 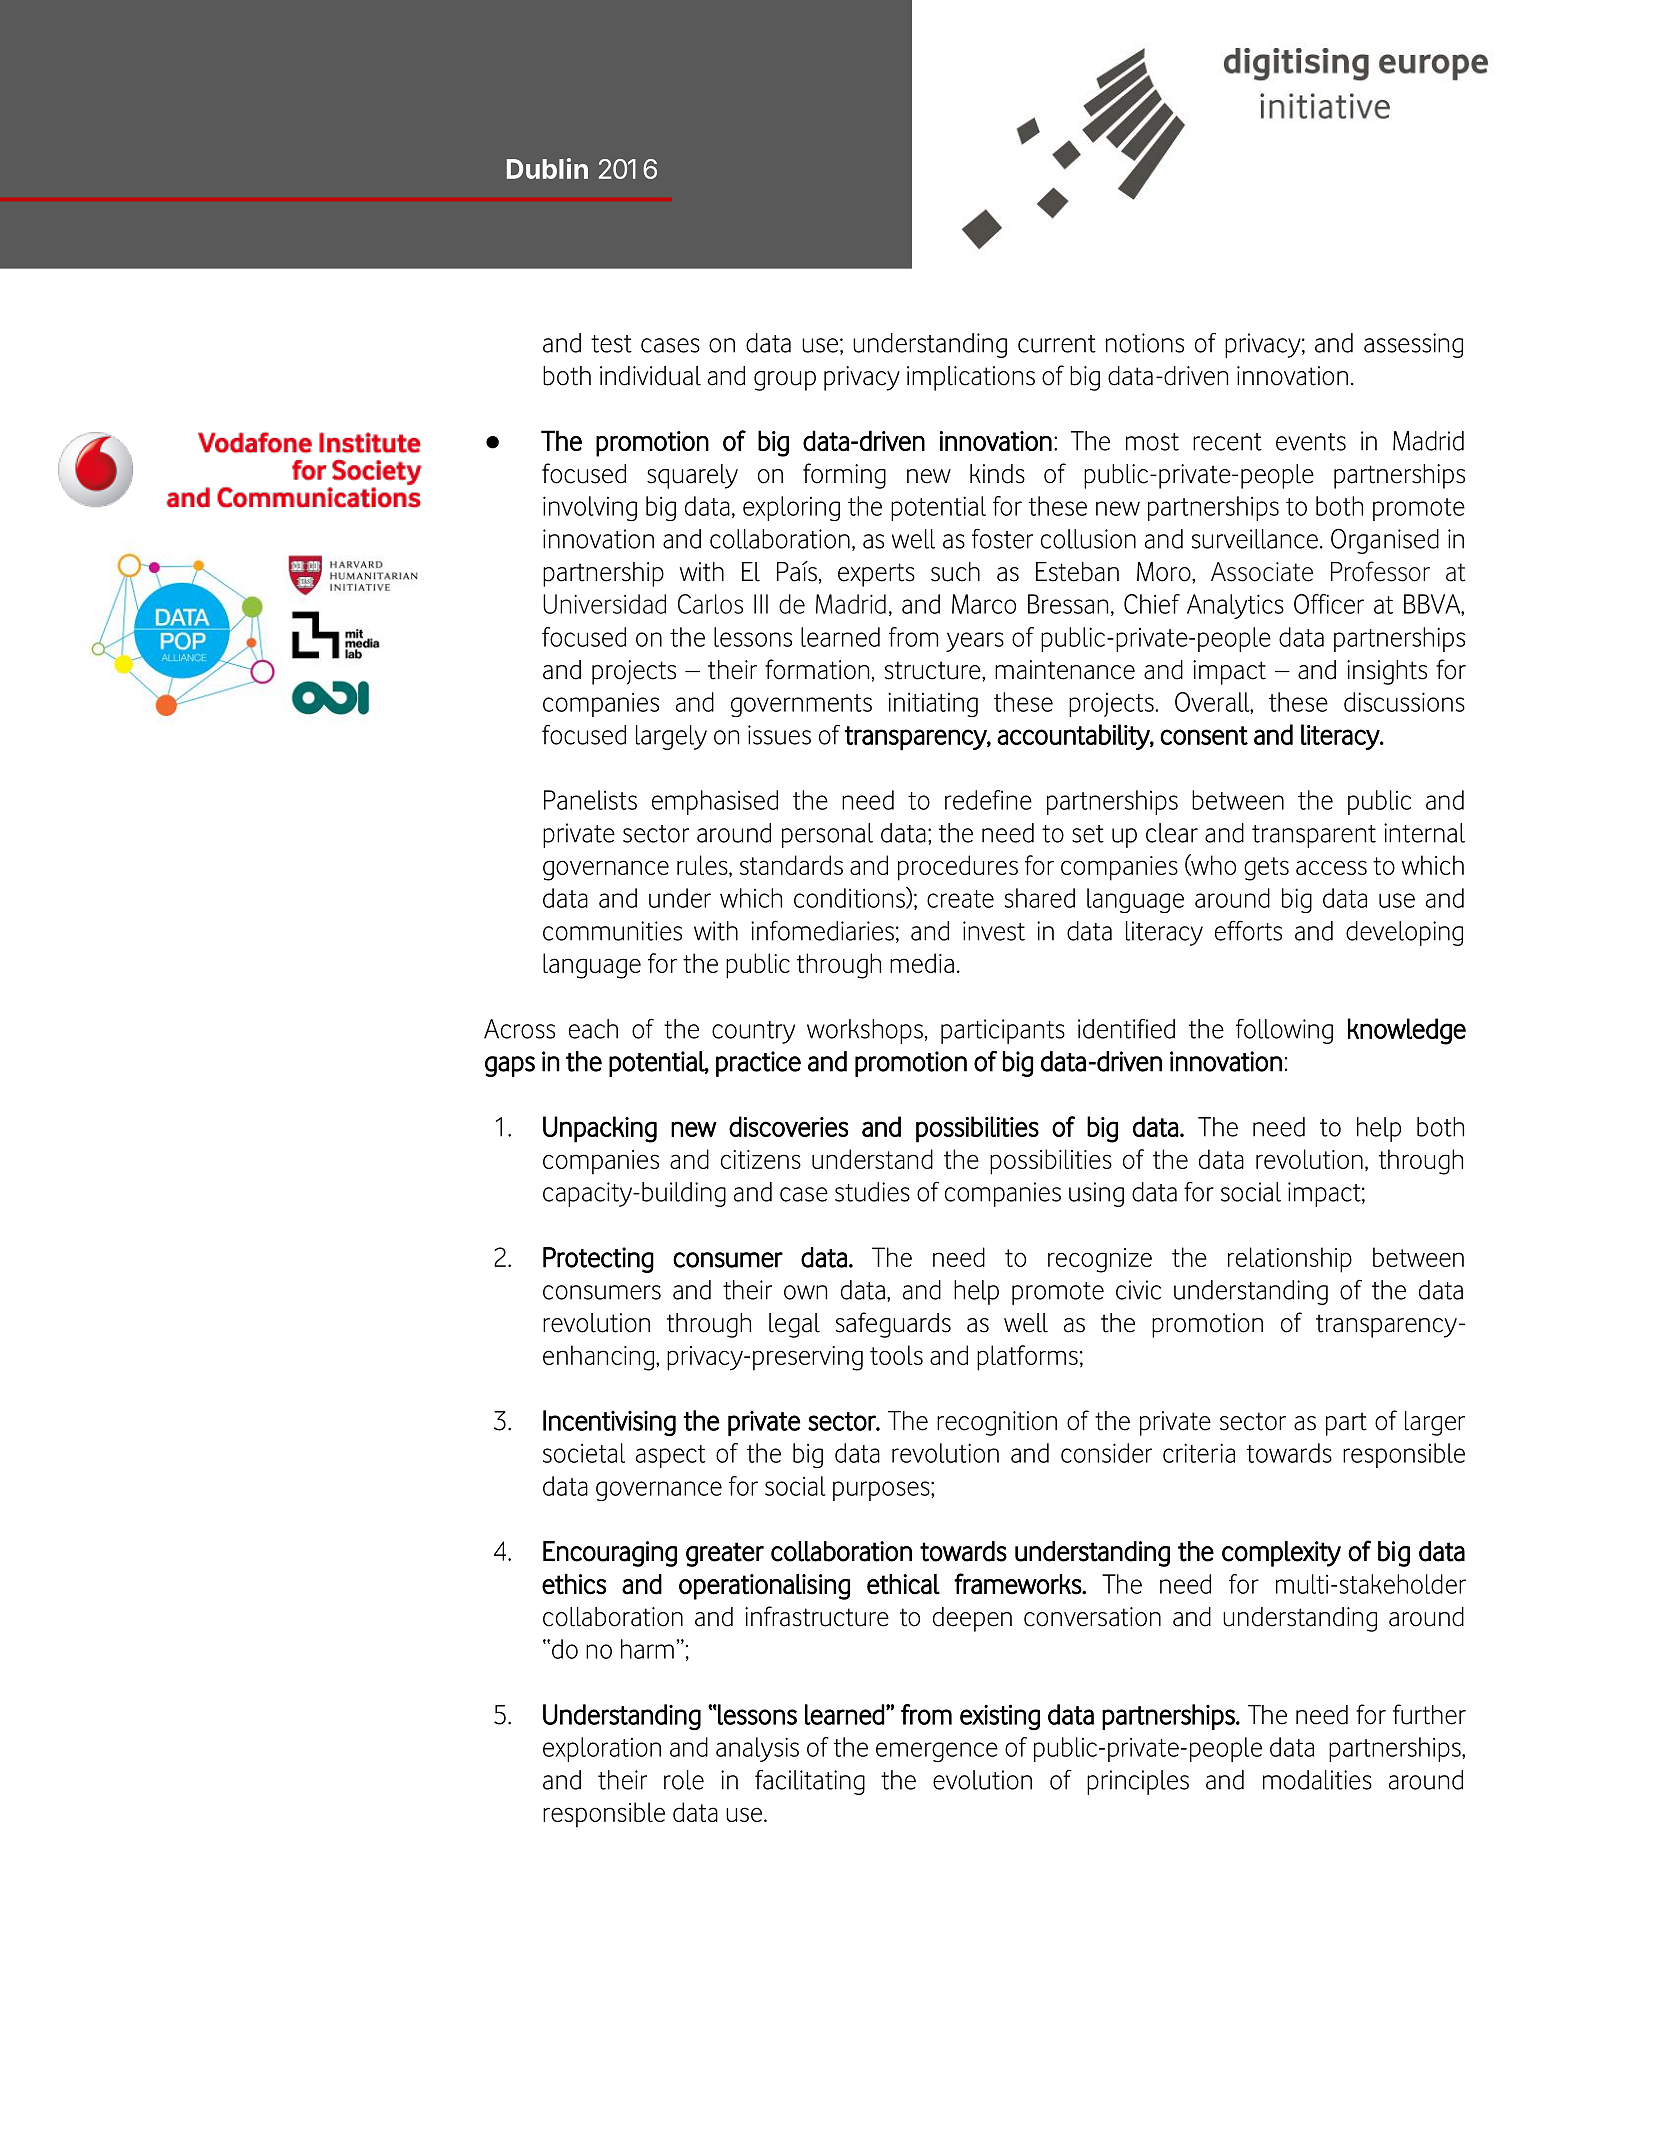 I want to click on Officer, so click(x=1329, y=604).
